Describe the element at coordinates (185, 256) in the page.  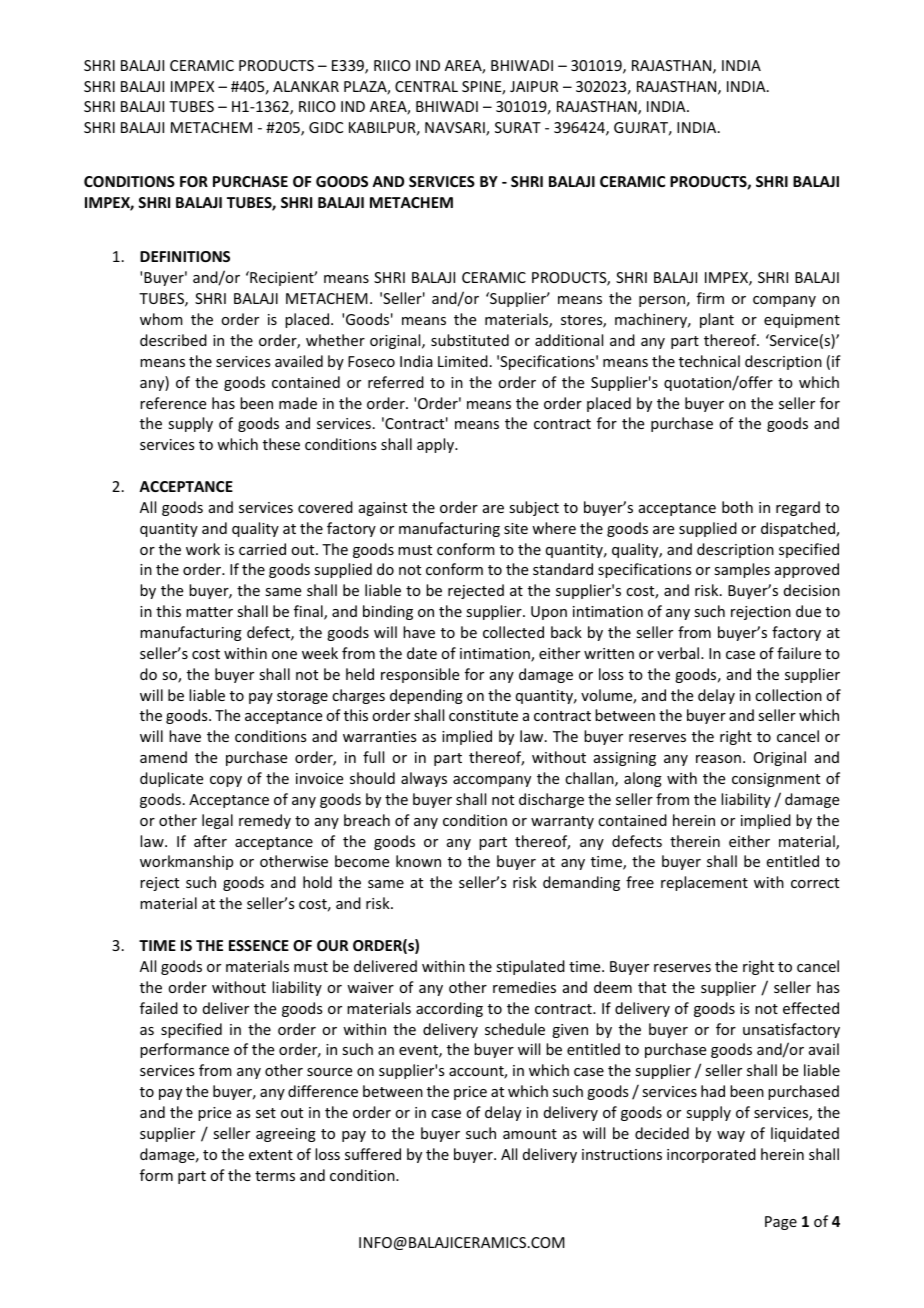
I see `DEFINITIONS` at that location.
